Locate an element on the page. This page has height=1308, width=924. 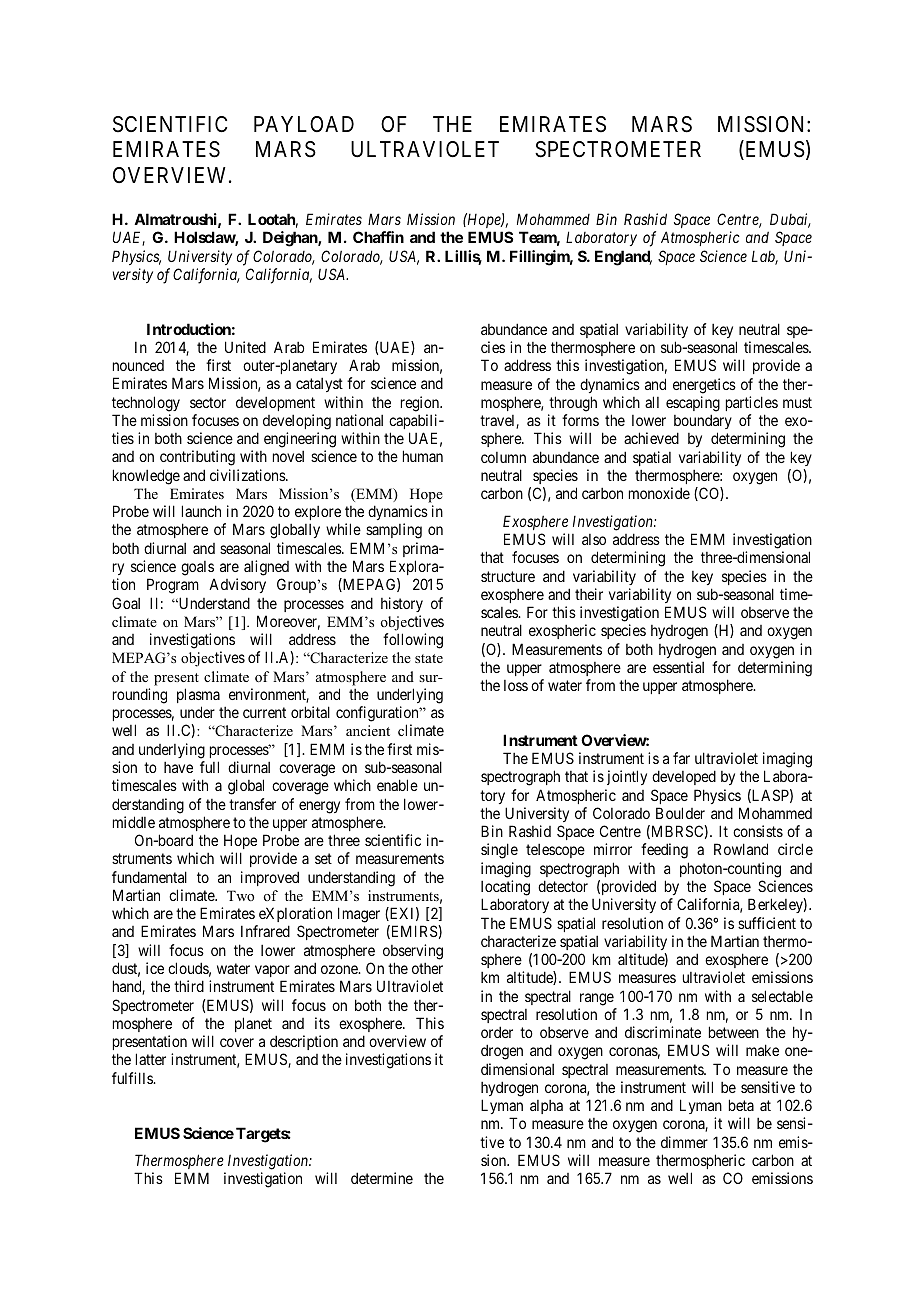
Chaffin is located at coordinates (378, 237).
